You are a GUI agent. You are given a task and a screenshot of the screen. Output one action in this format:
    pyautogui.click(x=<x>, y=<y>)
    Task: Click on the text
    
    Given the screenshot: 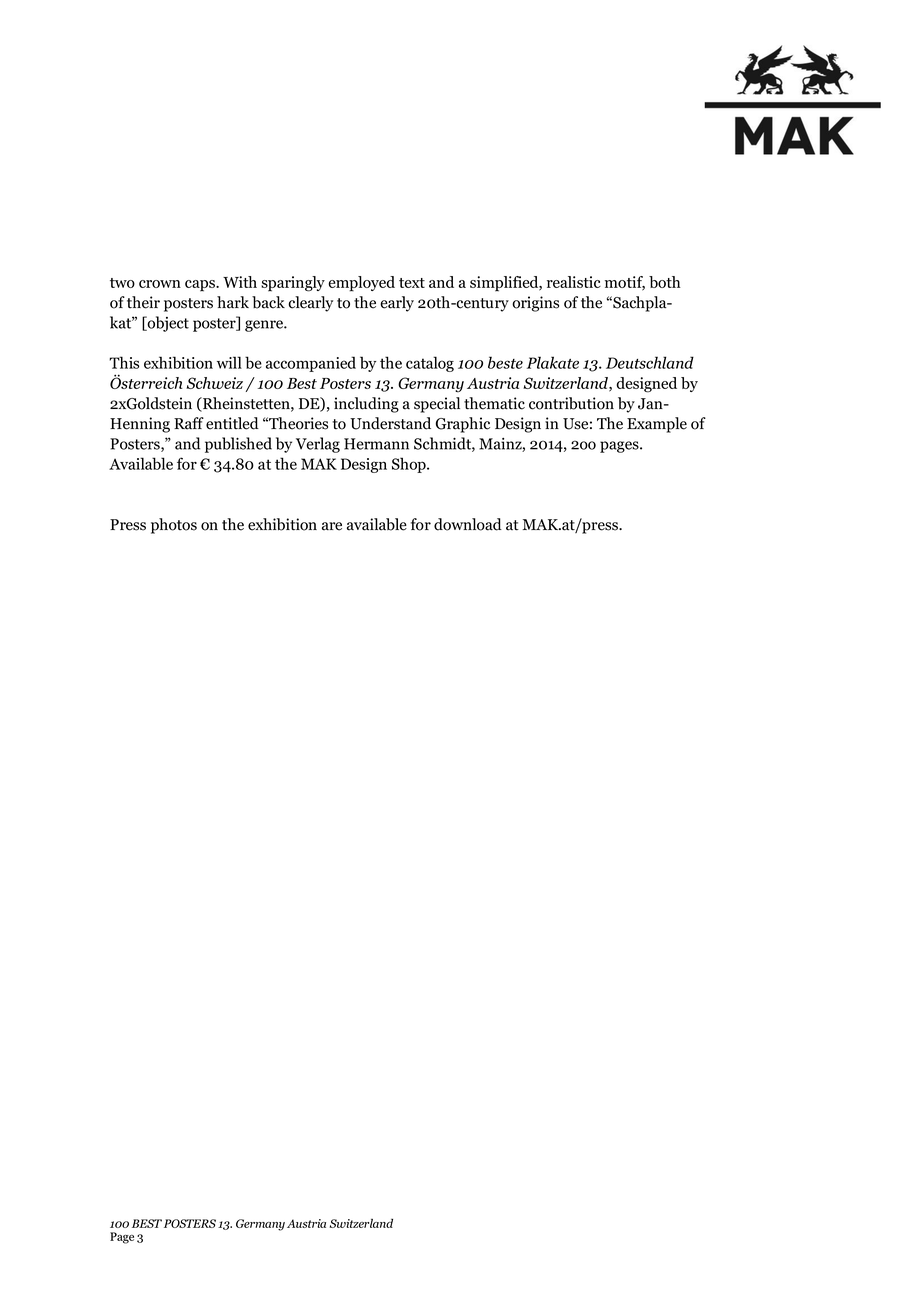 What is the action you would take?
    pyautogui.click(x=412, y=283)
